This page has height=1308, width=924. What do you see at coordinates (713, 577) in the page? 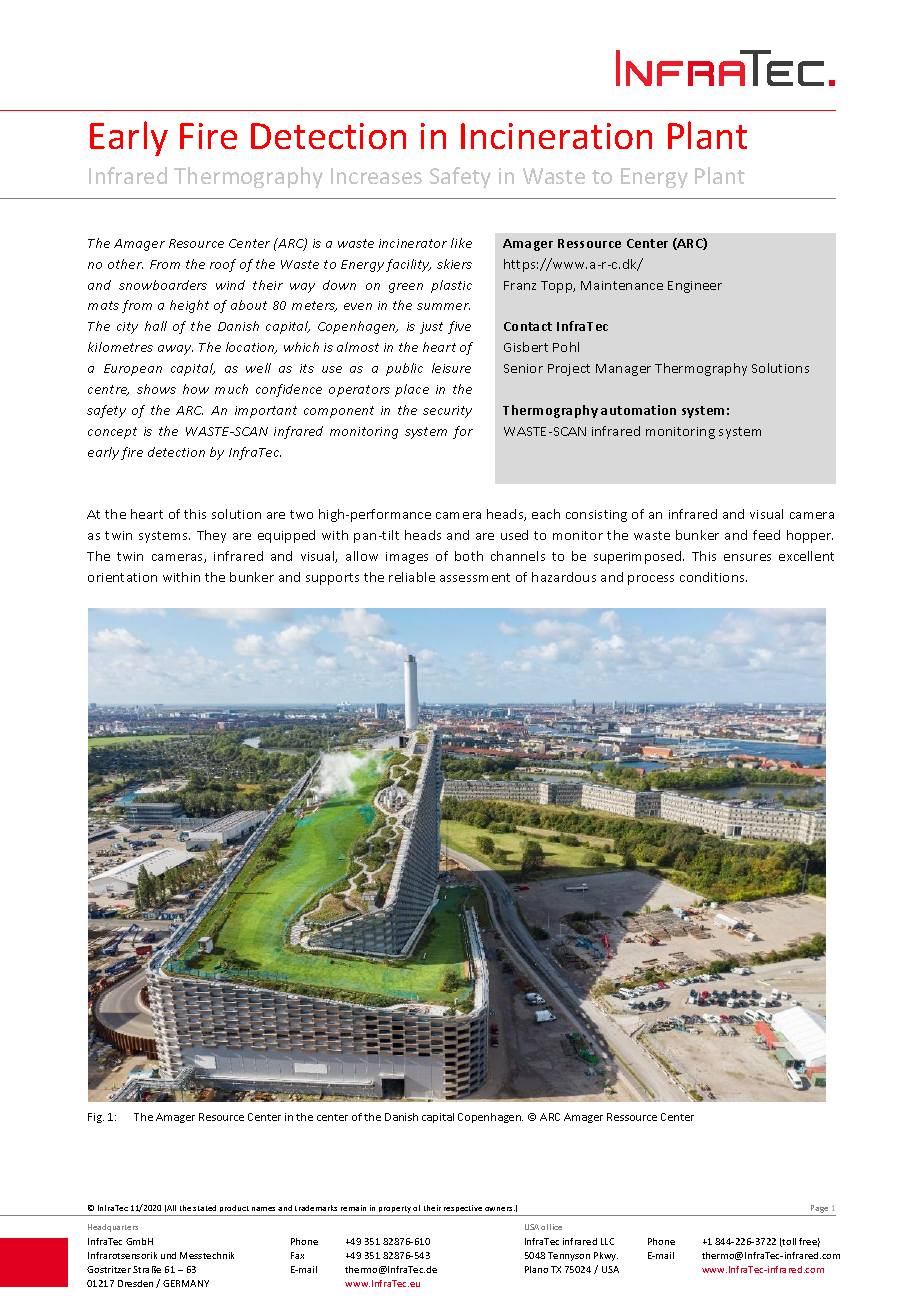
I see `conditions` at bounding box center [713, 577].
